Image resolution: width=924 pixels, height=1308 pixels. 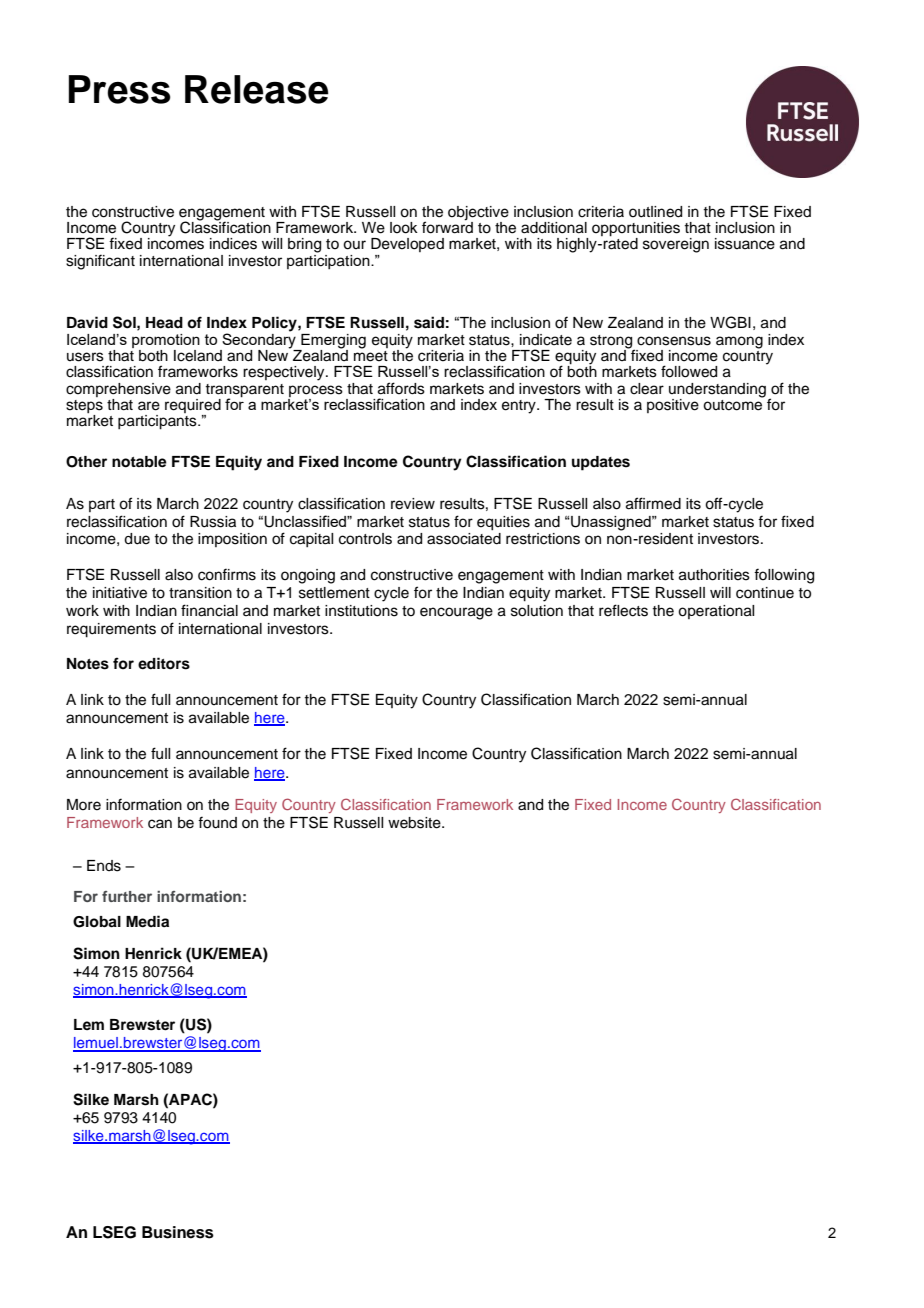 What do you see at coordinates (164, 663) in the document?
I see `editors` at bounding box center [164, 663].
